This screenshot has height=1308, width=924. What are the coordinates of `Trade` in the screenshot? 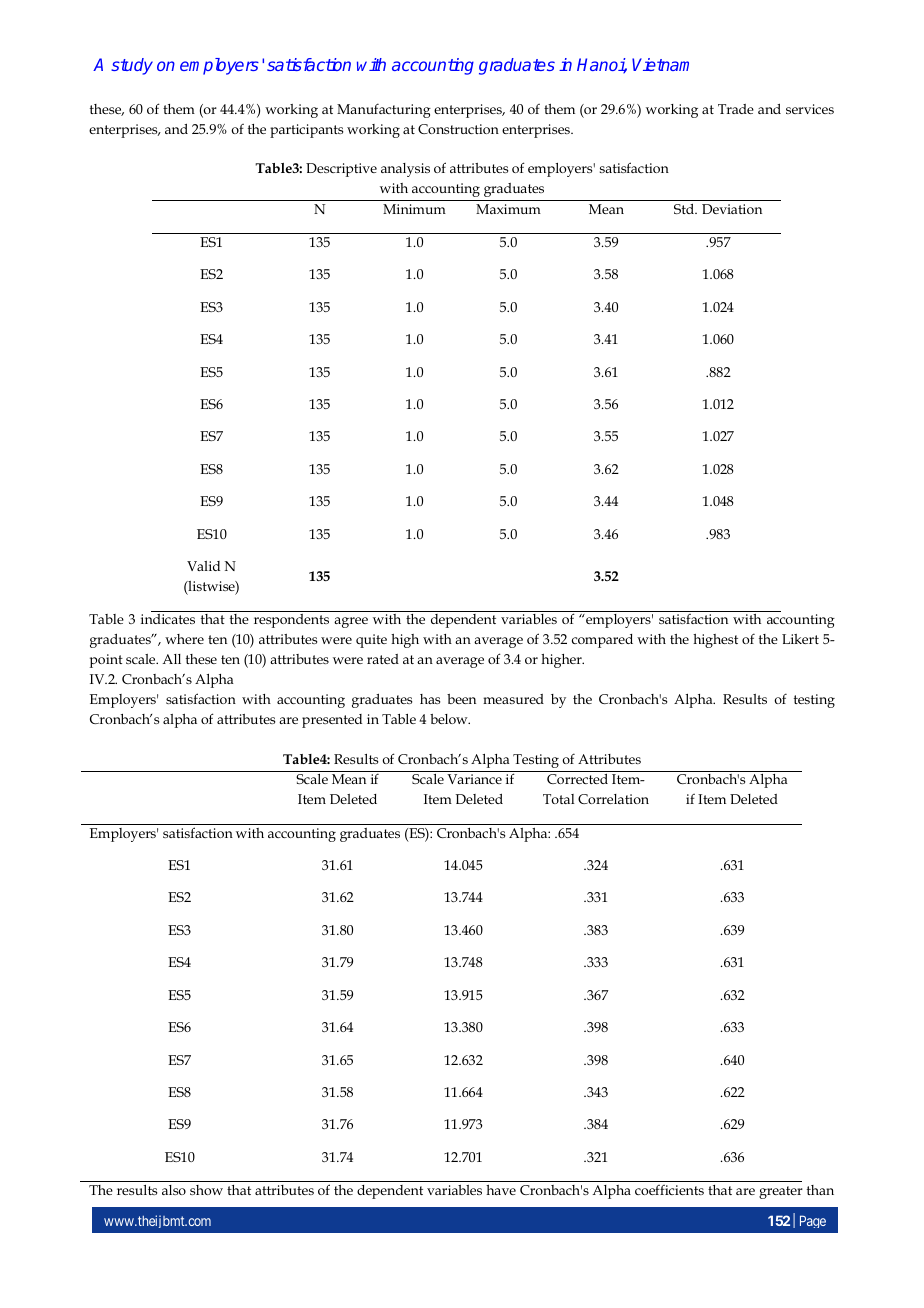 It's located at (736, 109).
